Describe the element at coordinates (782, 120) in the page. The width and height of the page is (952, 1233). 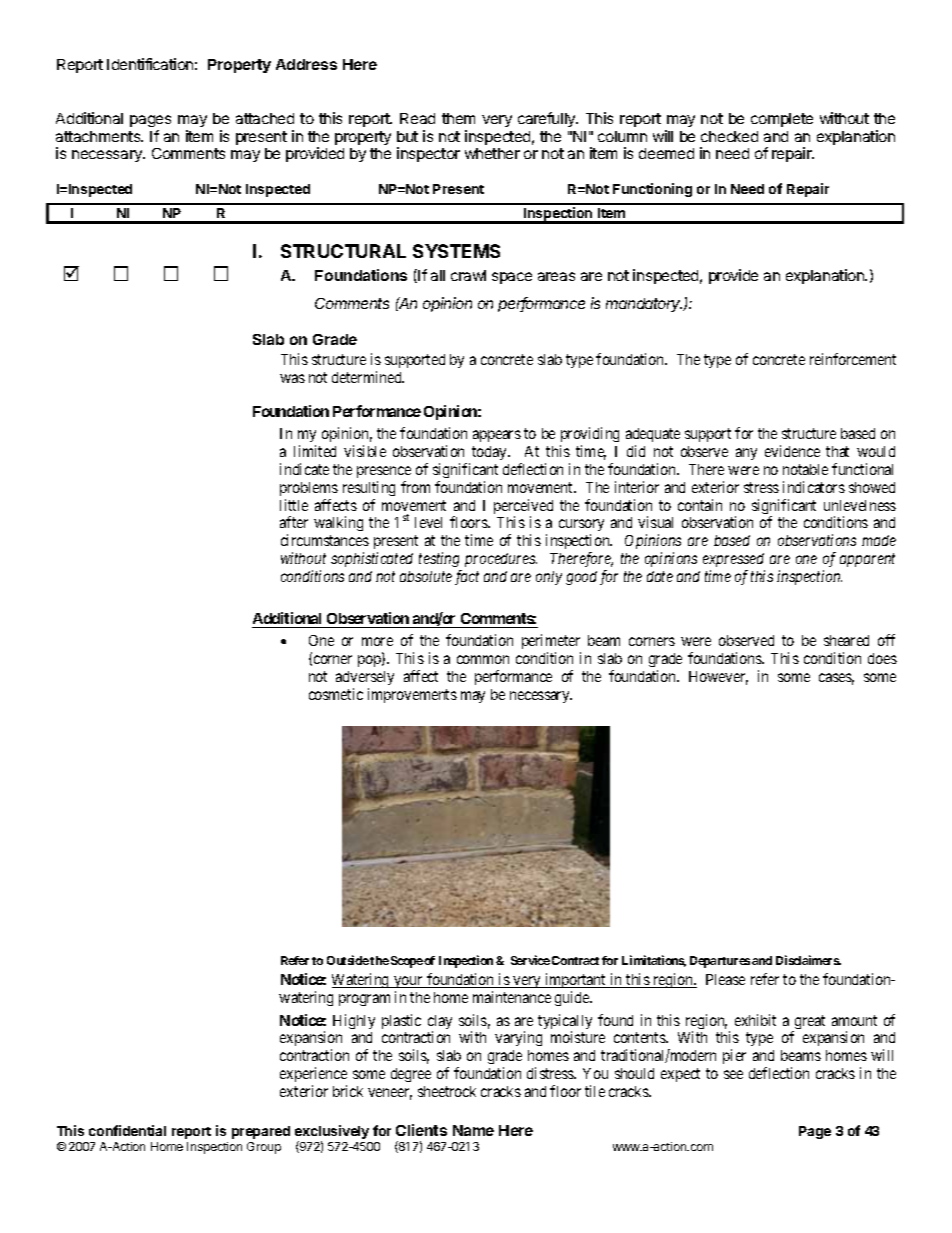
I see `complete` at that location.
